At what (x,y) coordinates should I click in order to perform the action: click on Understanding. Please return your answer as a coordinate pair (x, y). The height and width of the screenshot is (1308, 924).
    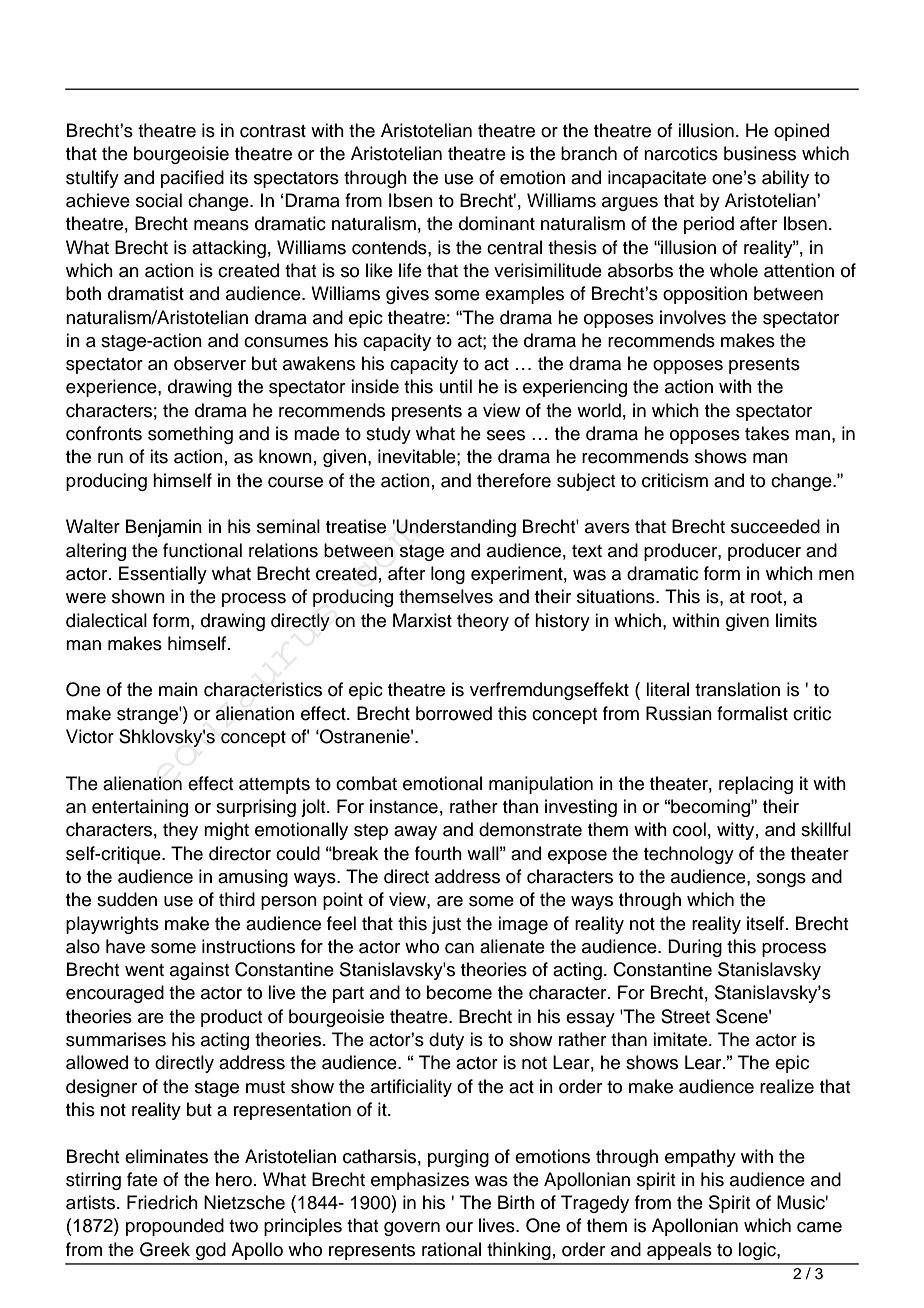
    Looking at the image, I should click on (456, 528).
